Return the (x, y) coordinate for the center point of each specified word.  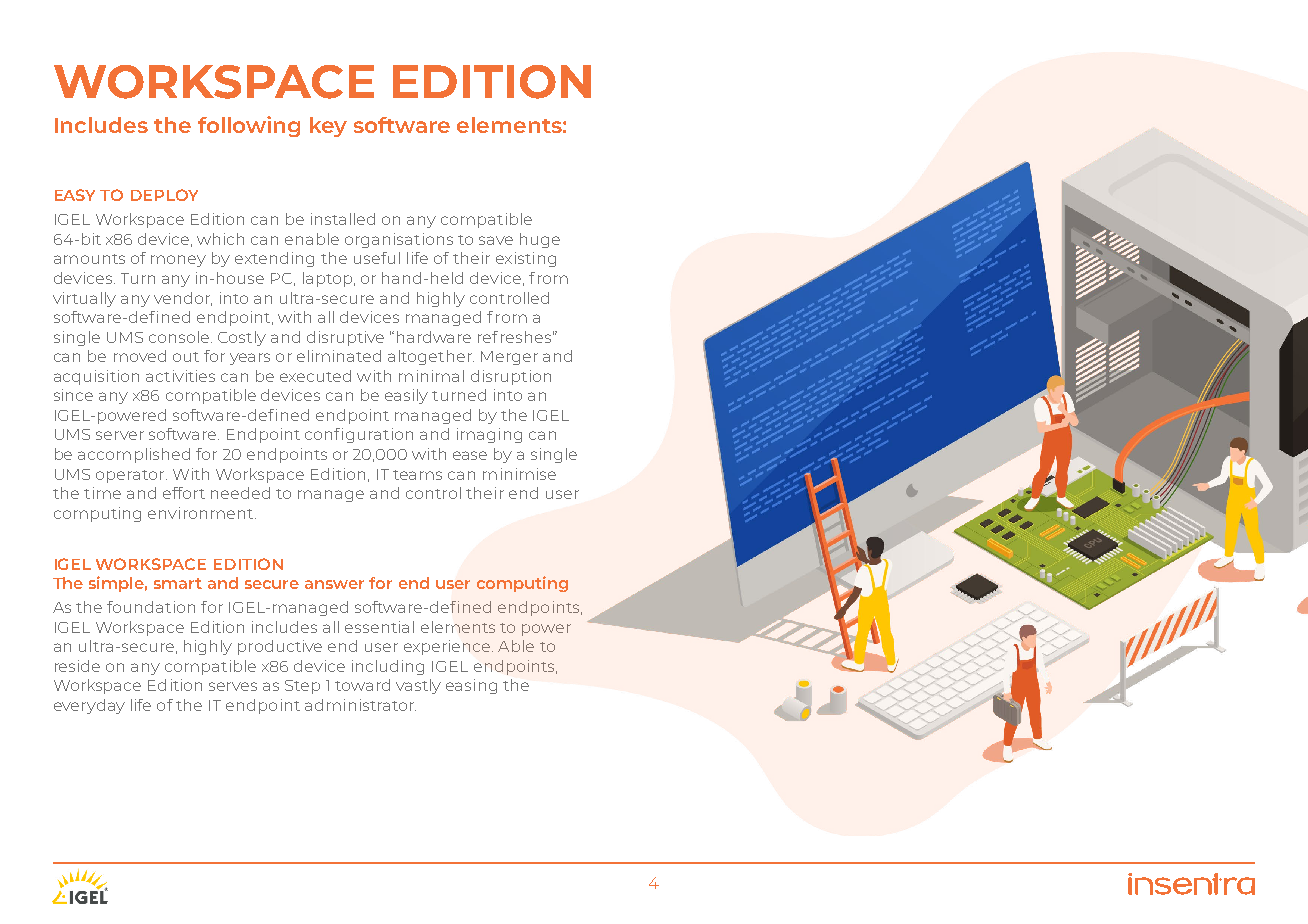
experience (448, 647)
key (328, 127)
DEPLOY (164, 195)
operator (131, 476)
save (496, 240)
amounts (89, 259)
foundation (151, 607)
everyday (89, 706)
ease (470, 455)
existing (526, 259)
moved (140, 356)
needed (240, 493)
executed (315, 376)
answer (334, 584)
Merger (509, 358)
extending (274, 259)
